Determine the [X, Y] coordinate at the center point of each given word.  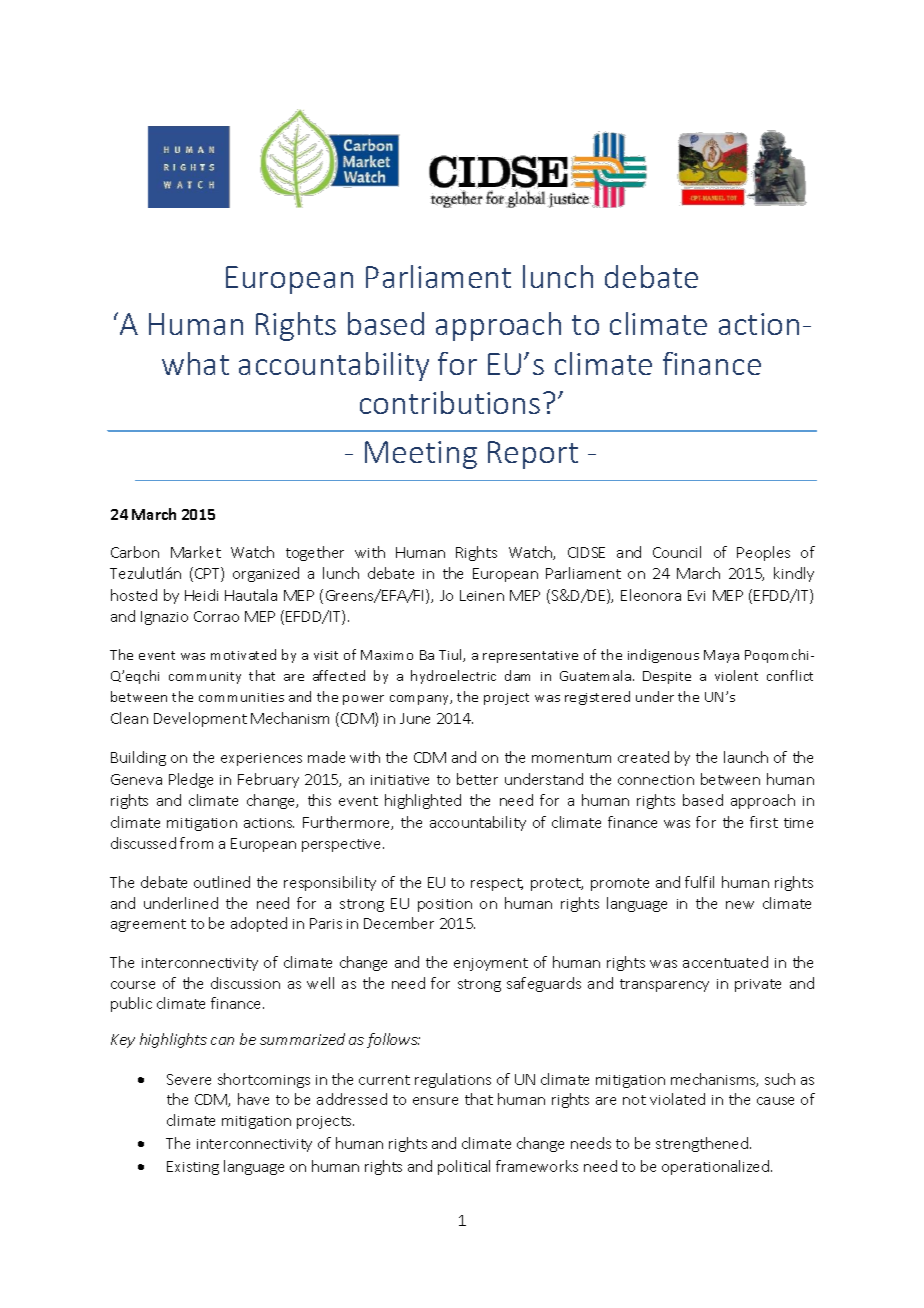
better [477, 779]
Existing [193, 1168]
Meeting [421, 455]
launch [746, 757]
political [464, 1167]
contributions [450, 402]
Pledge [191, 780]
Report [533, 455]
